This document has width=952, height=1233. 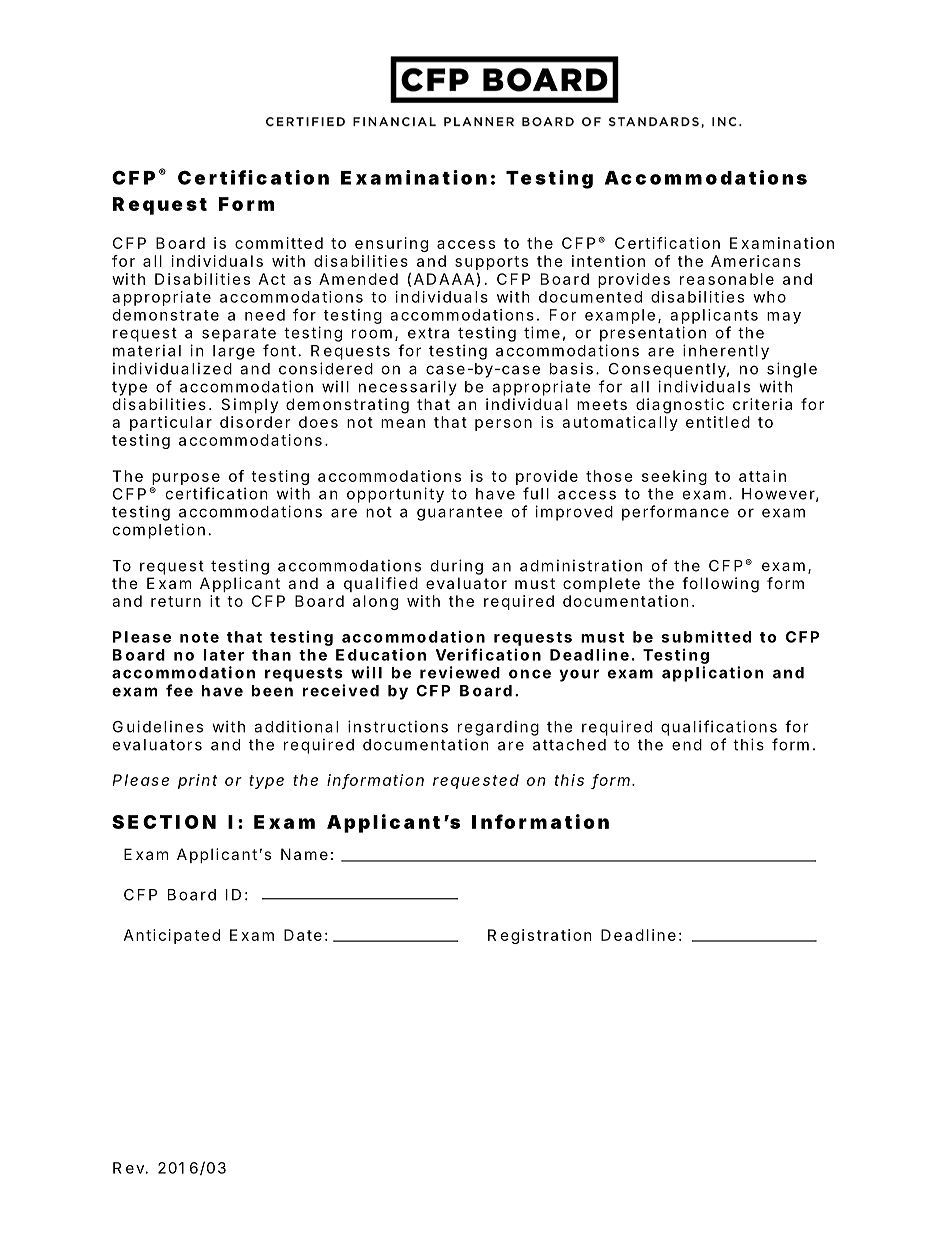 I want to click on Act, so click(x=272, y=279).
